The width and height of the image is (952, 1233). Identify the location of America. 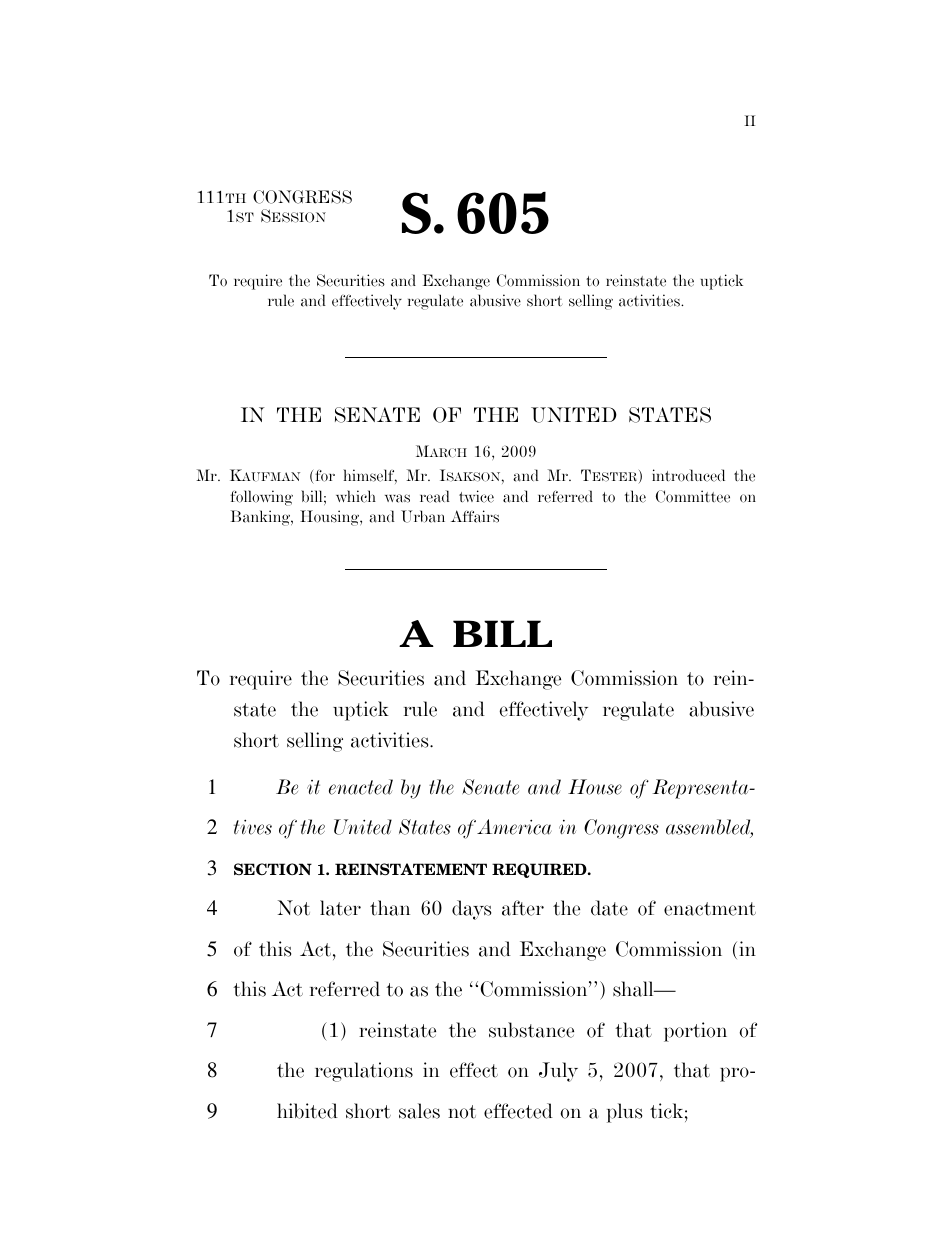
(514, 827).
